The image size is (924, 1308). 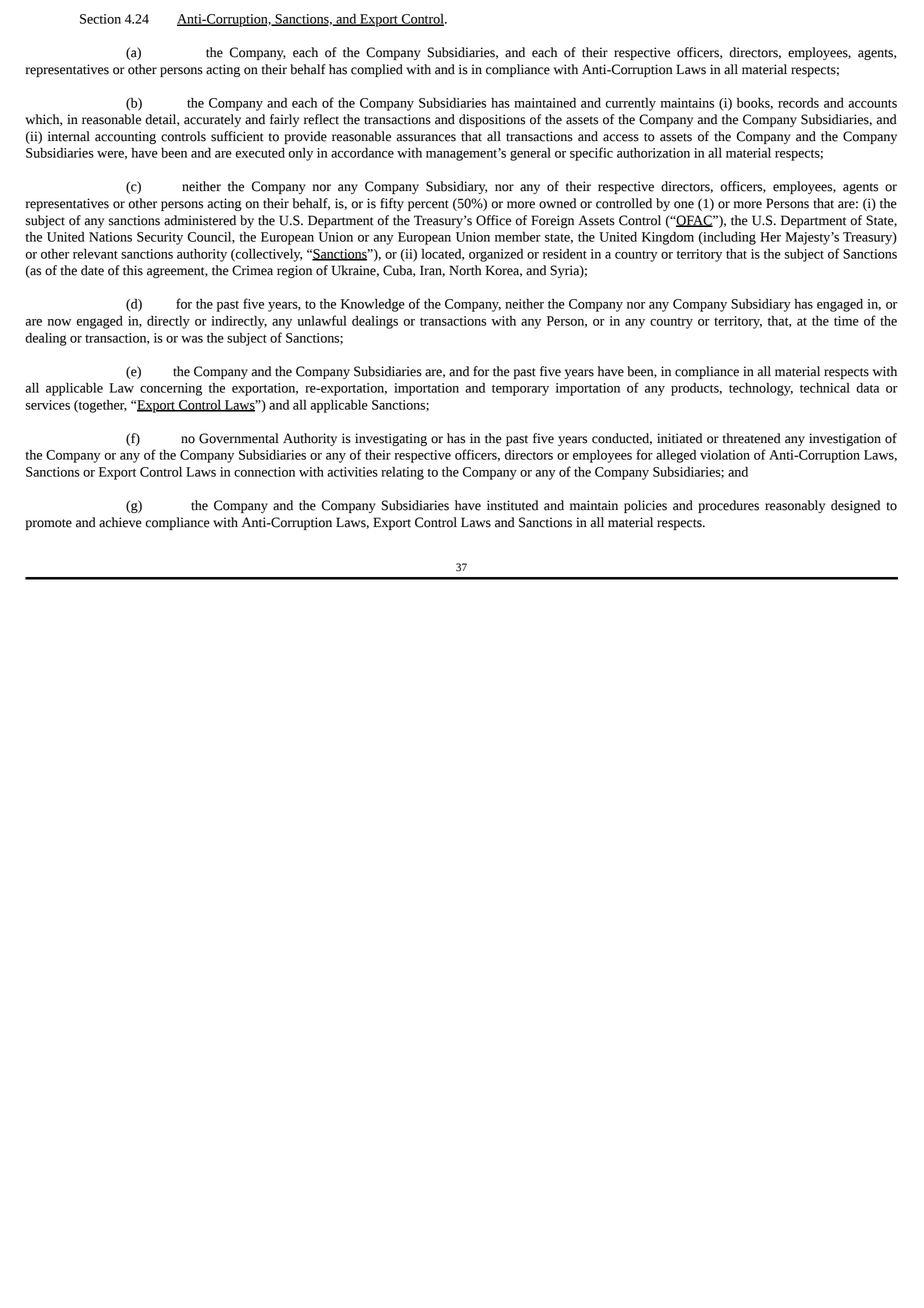 I want to click on instituted, so click(x=512, y=505).
